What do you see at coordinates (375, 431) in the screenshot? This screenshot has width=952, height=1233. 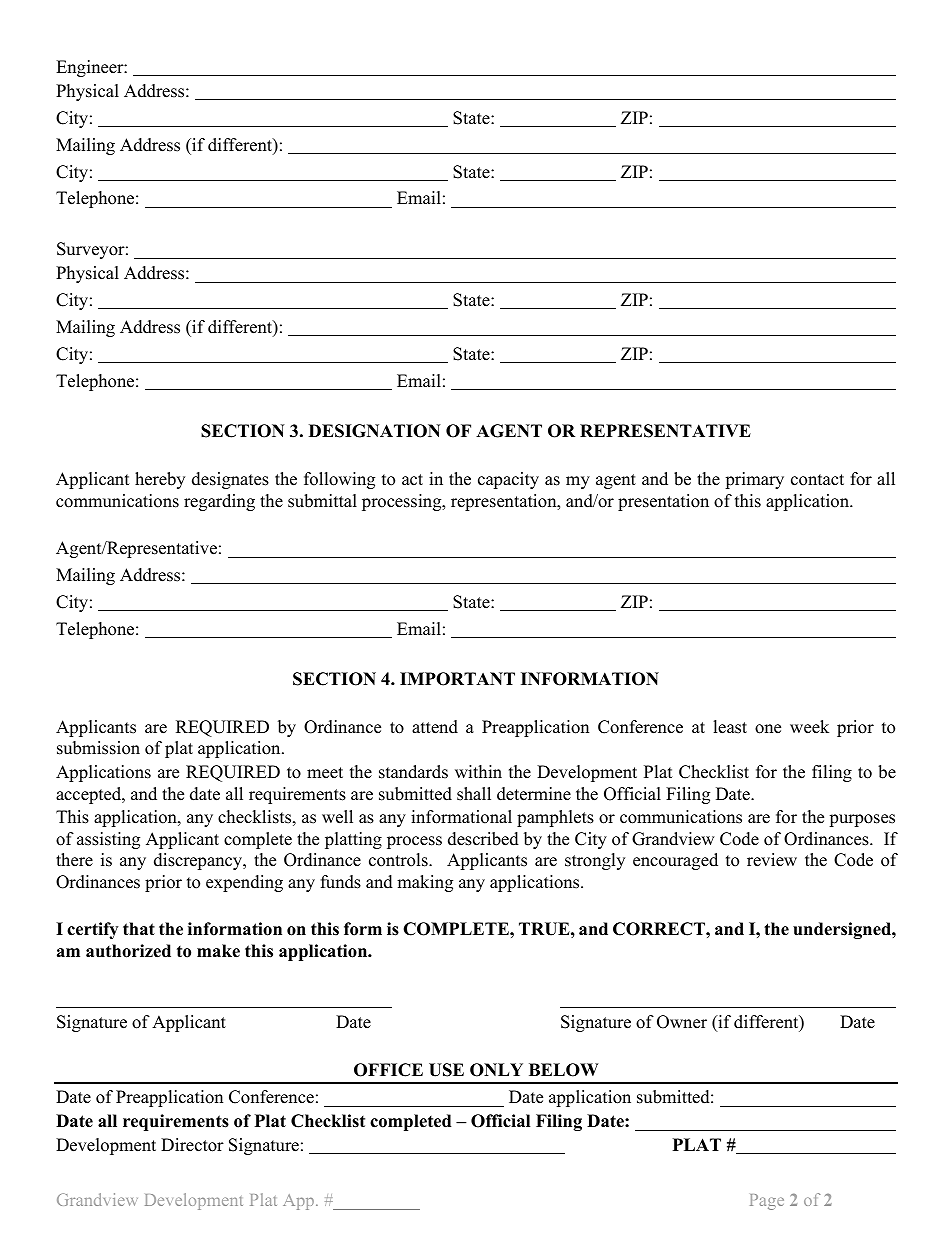 I see `DESIGNATION` at bounding box center [375, 431].
